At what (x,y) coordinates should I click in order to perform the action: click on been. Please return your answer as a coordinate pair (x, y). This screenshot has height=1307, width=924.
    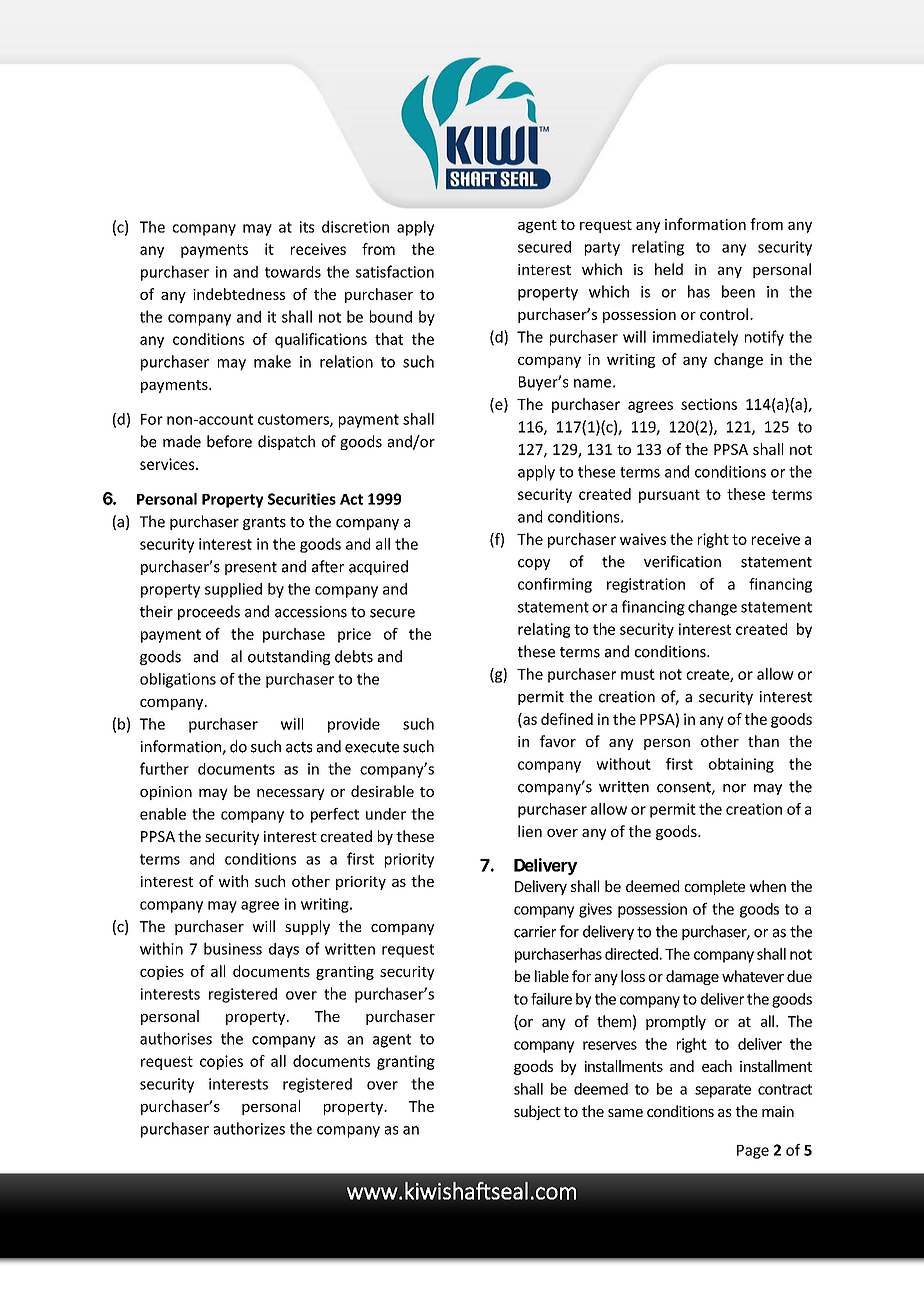
    Looking at the image, I should click on (738, 291).
